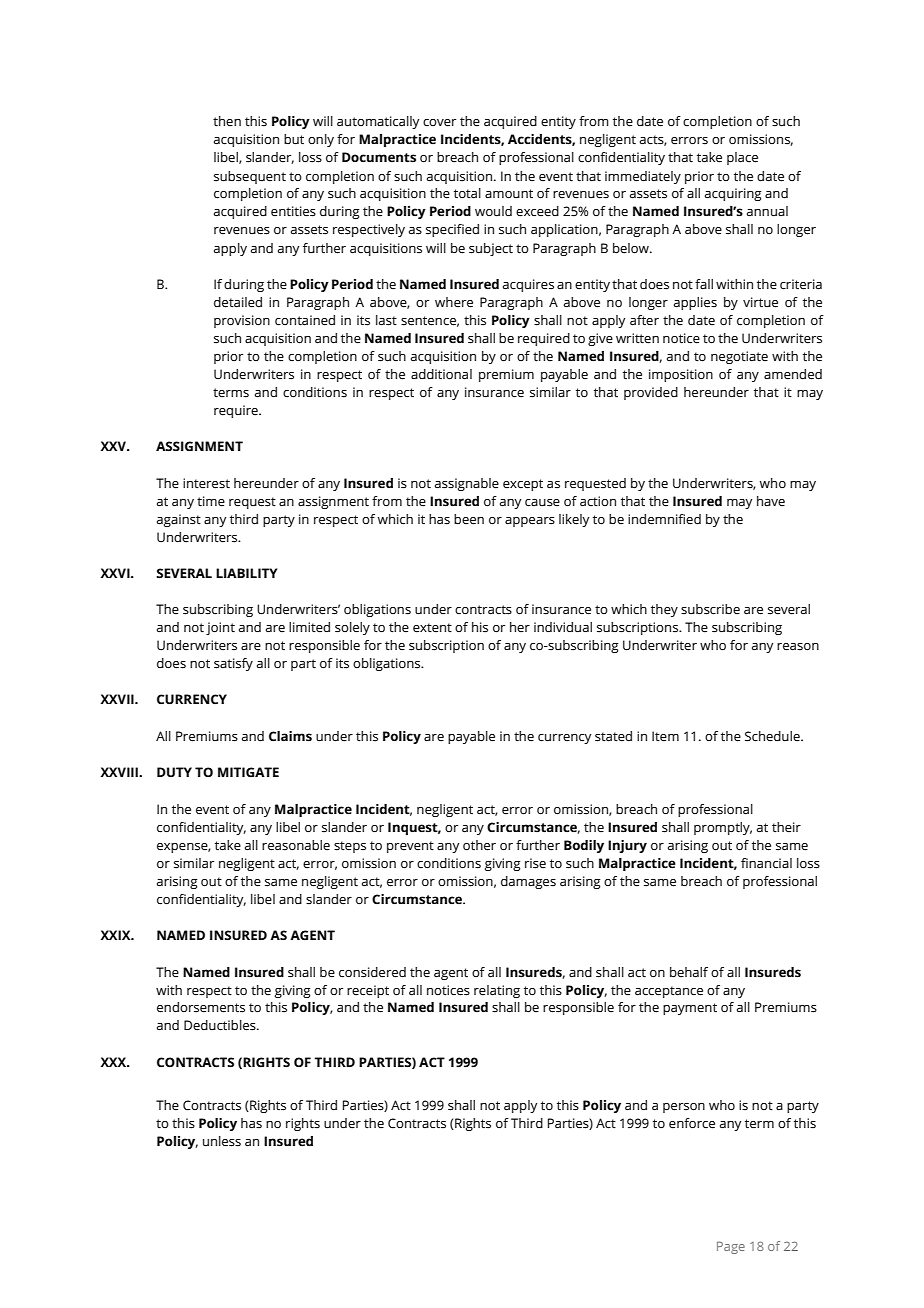 Image resolution: width=924 pixels, height=1308 pixels. Describe the element at coordinates (665, 736) in the document. I see `Item` at that location.
